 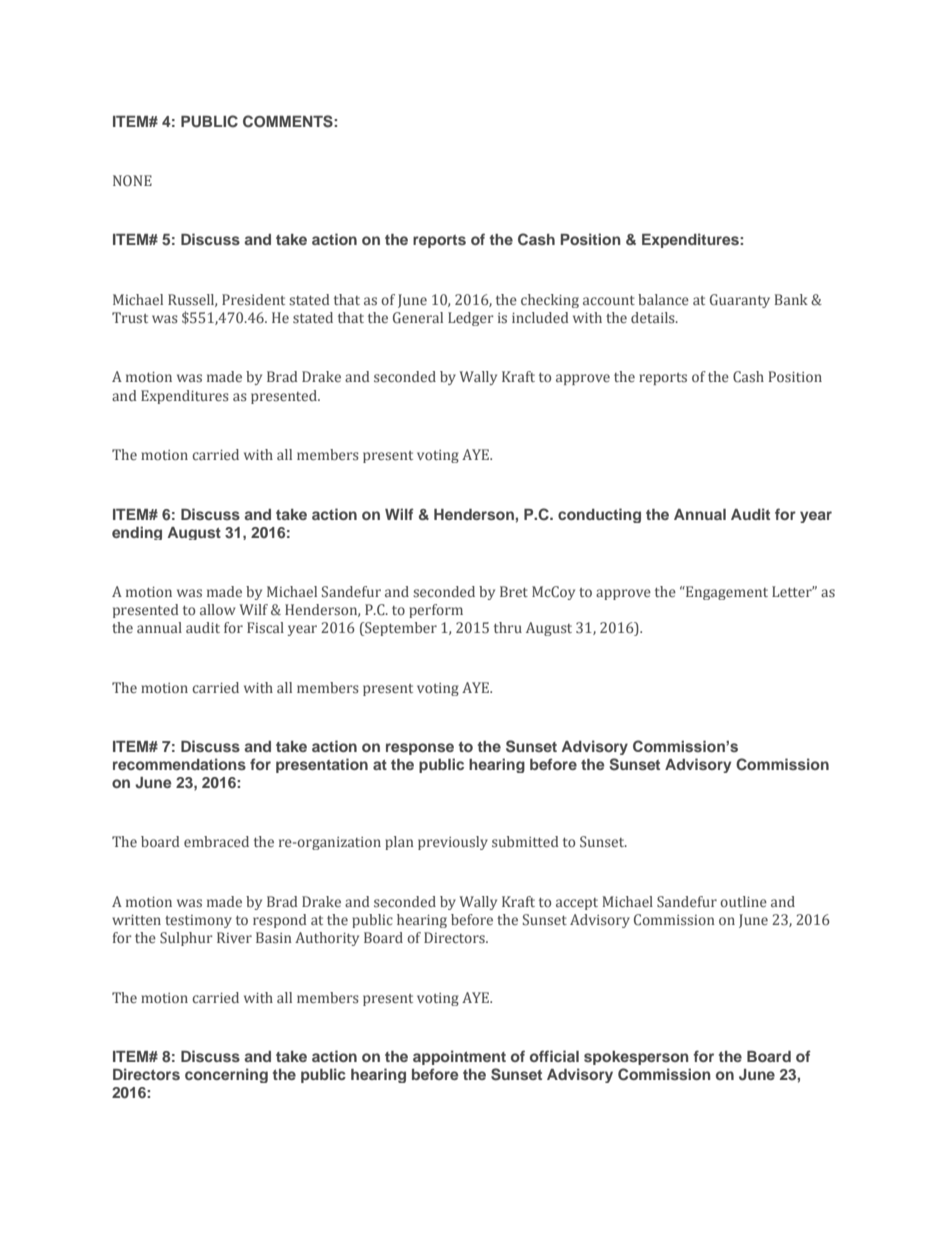 I want to click on recommendations, so click(x=179, y=764).
